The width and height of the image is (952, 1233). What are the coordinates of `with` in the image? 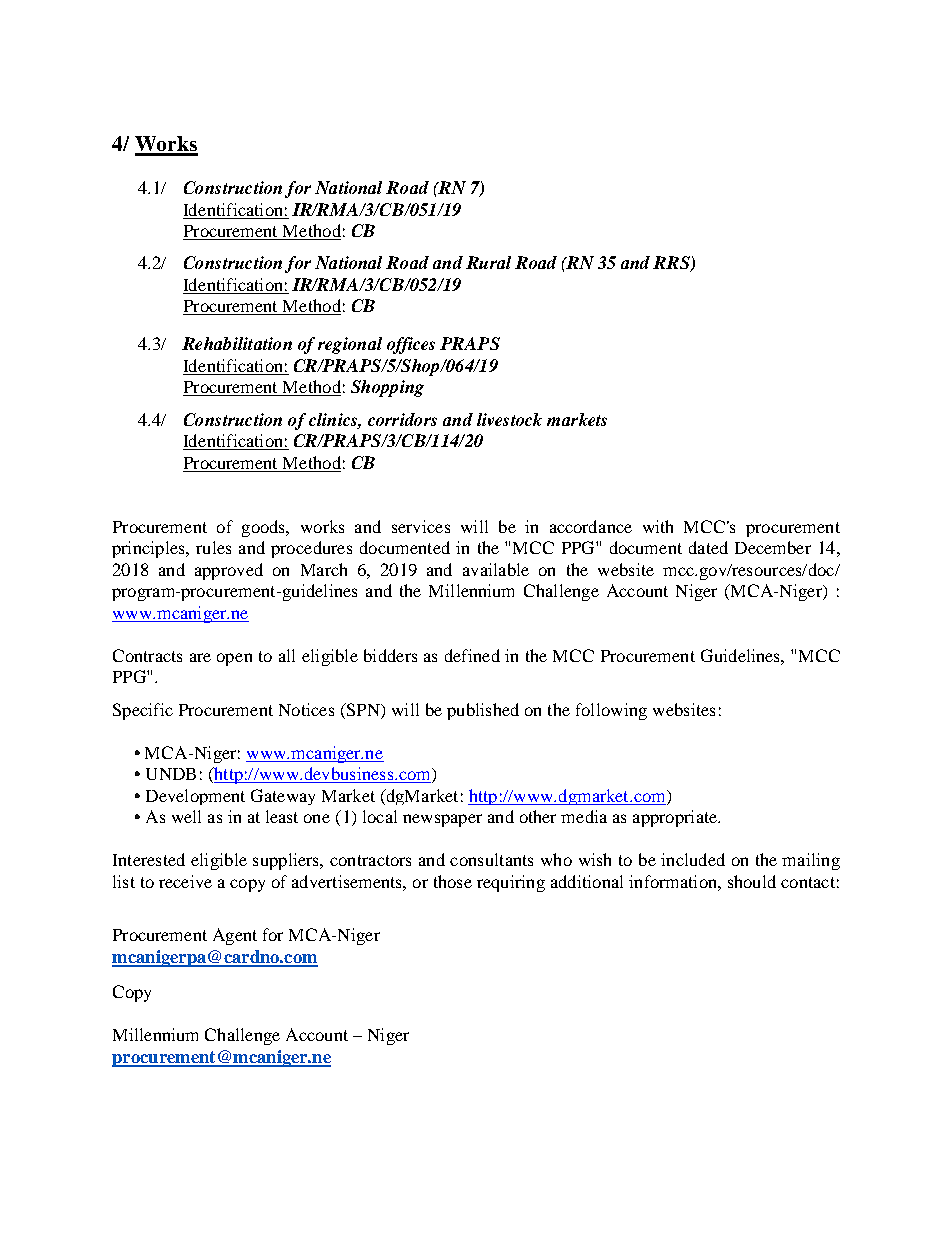 It's located at (658, 526).
